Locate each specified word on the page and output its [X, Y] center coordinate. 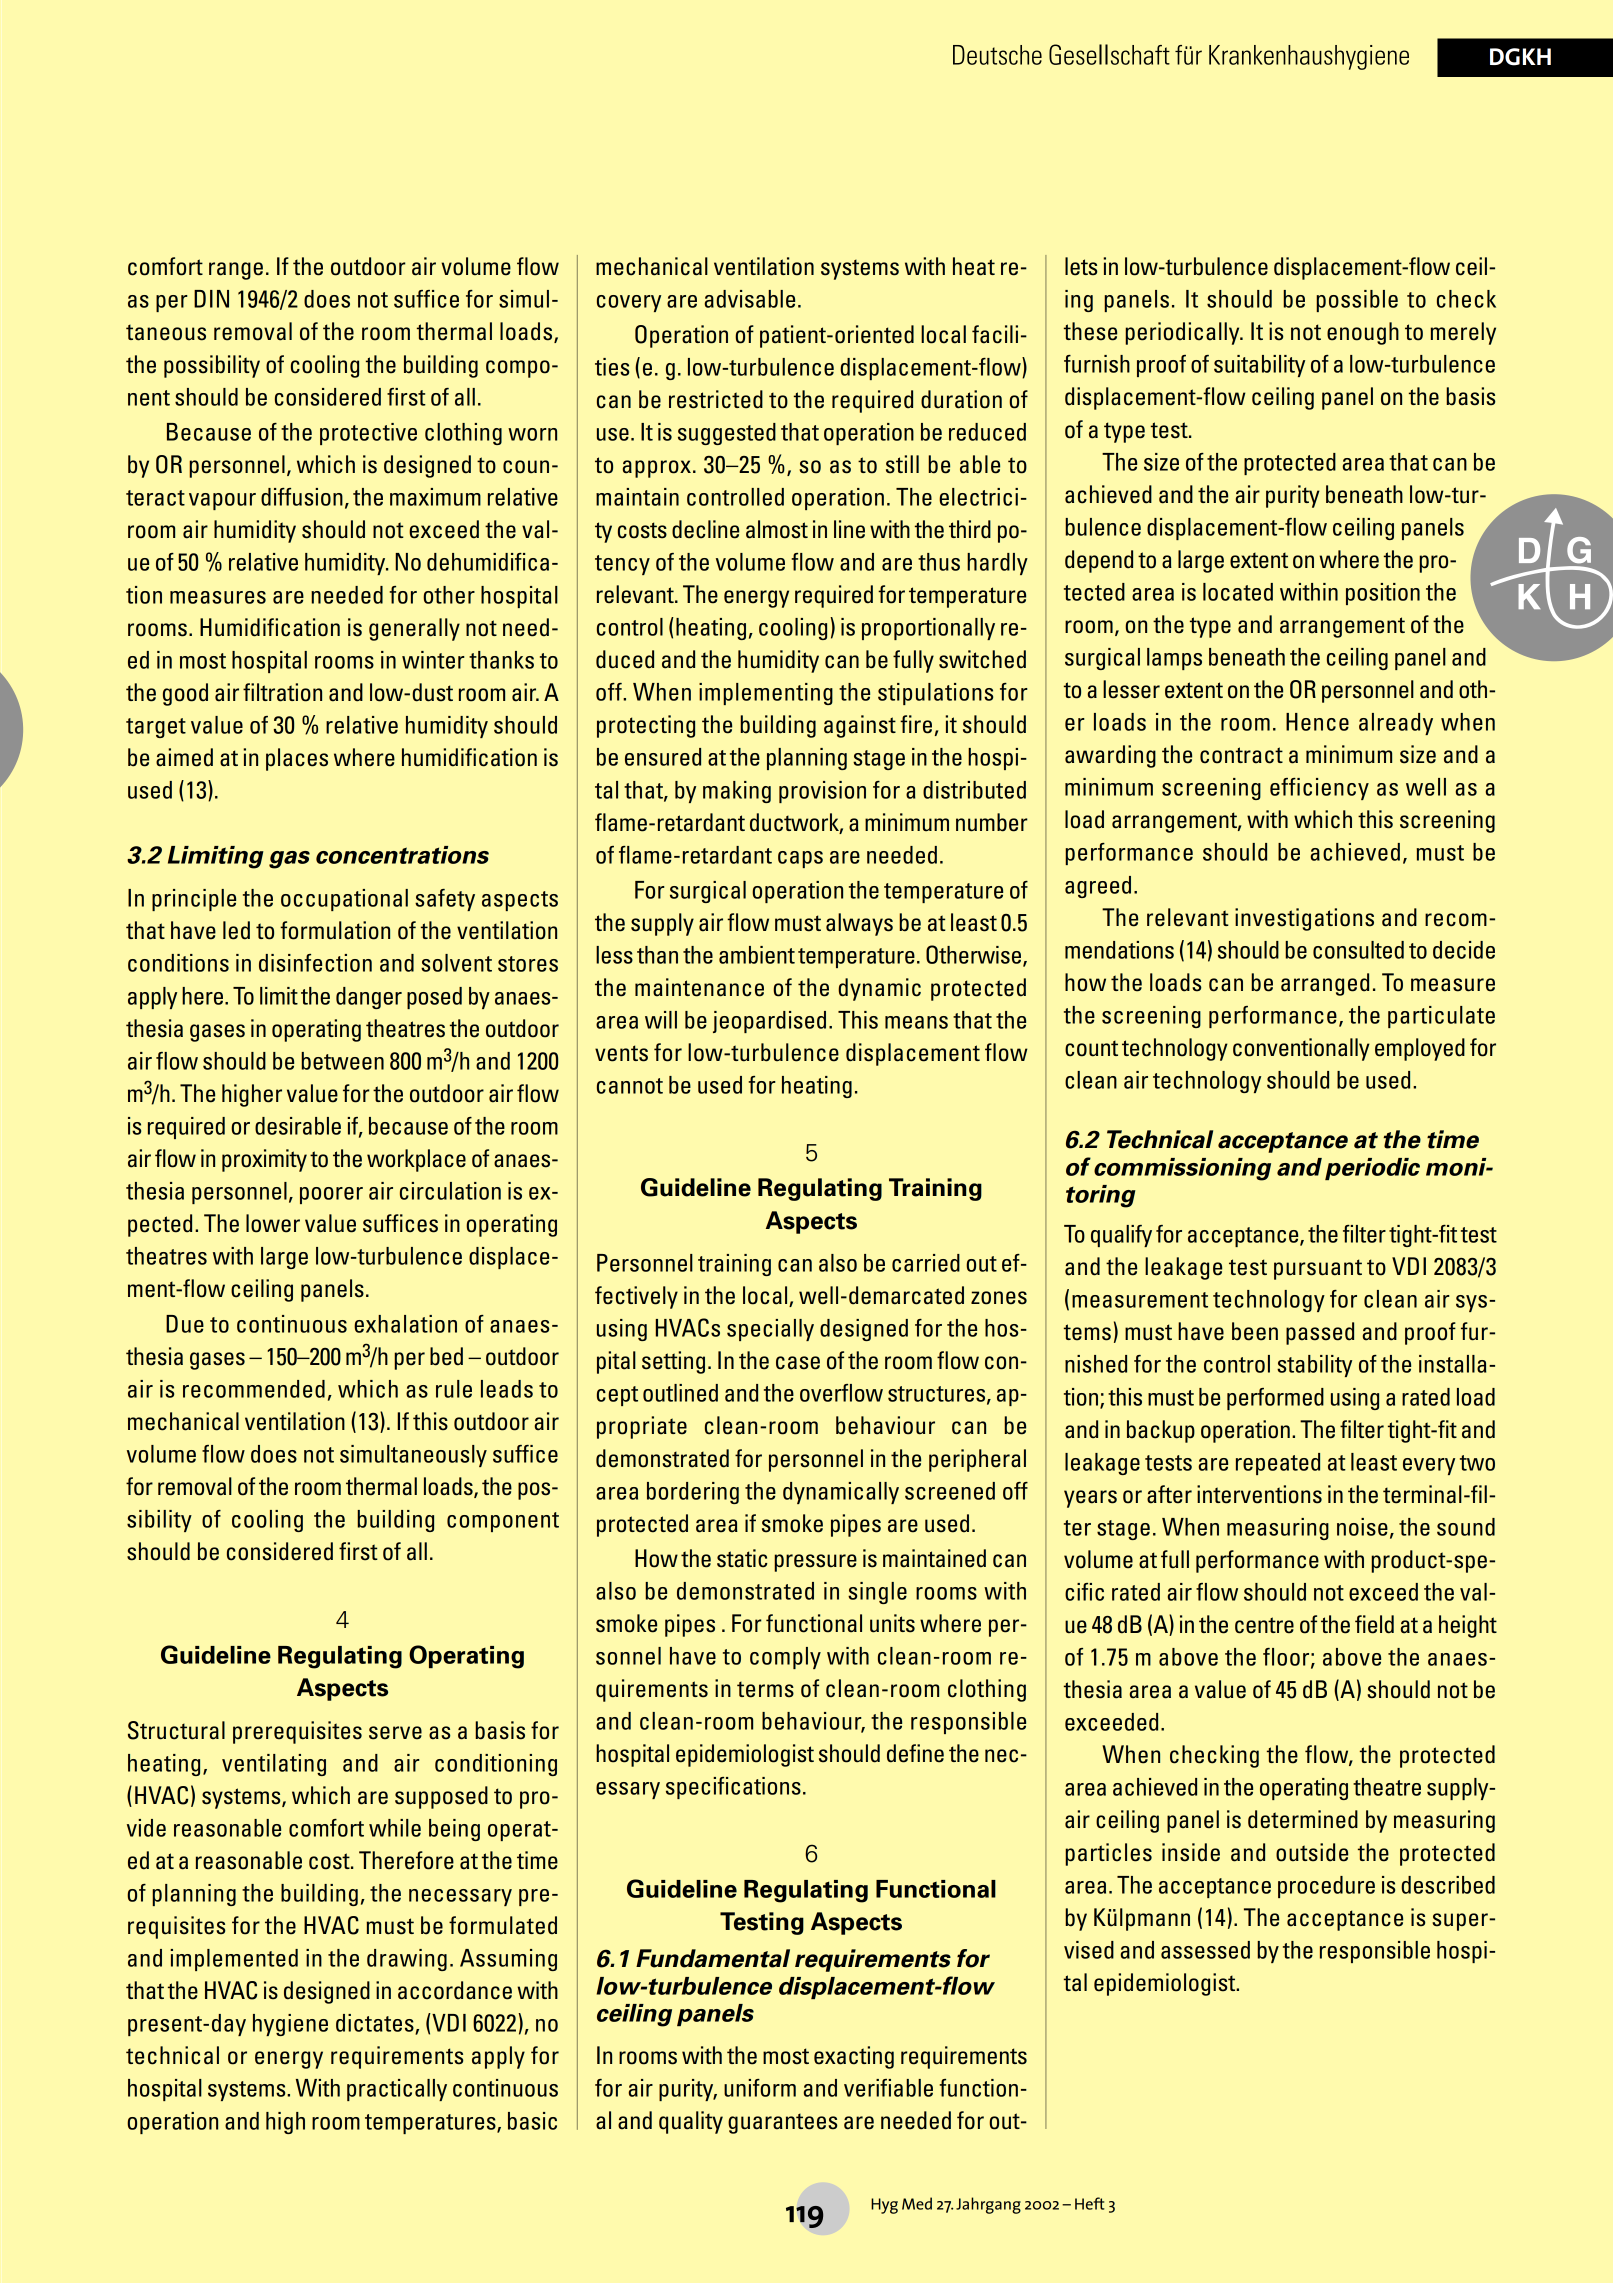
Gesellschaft [1109, 54]
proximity [264, 1160]
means [916, 1022]
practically [397, 2090]
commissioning [1182, 1169]
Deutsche [997, 55]
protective [368, 434]
